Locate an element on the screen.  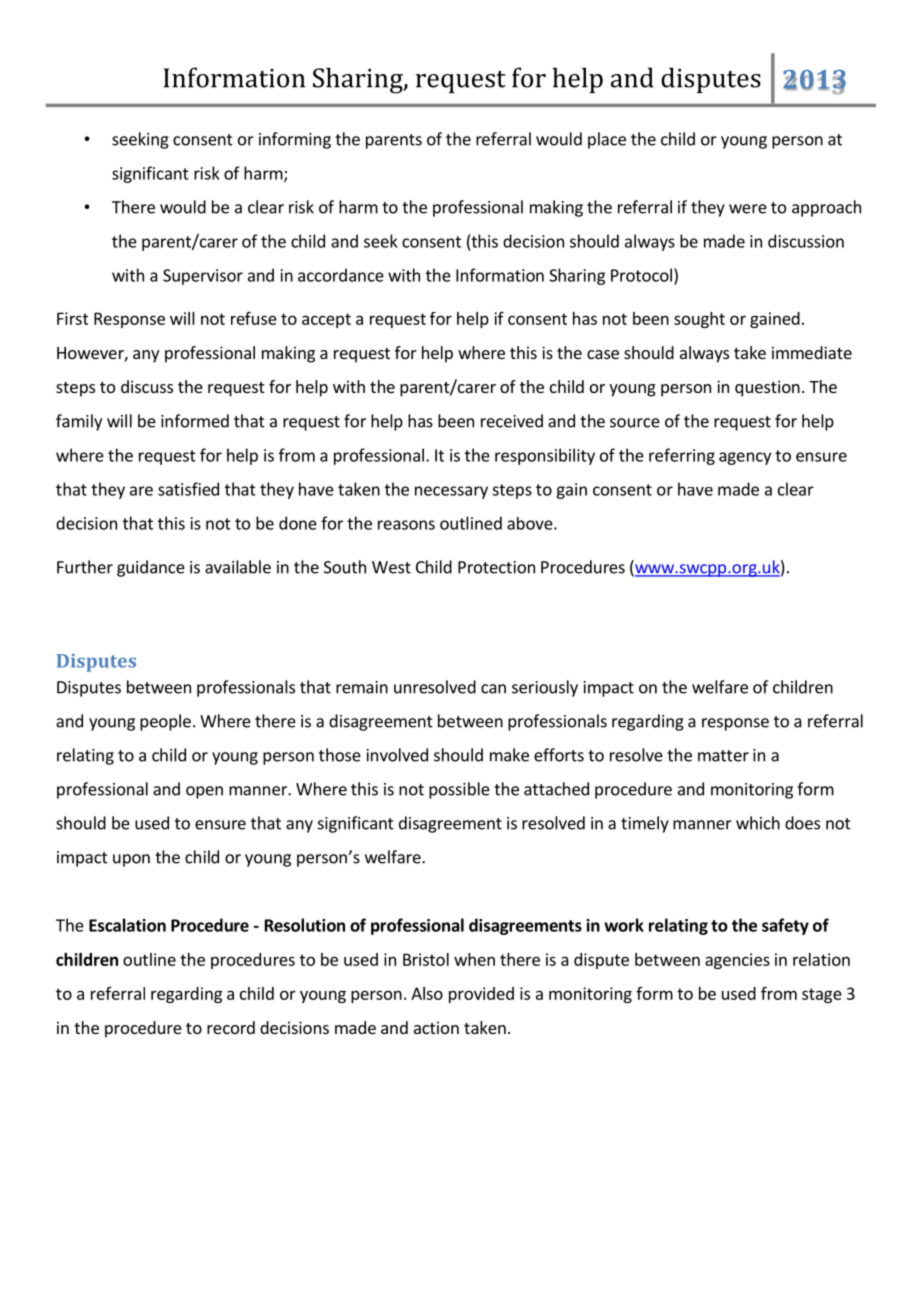
open is located at coordinates (204, 792).
